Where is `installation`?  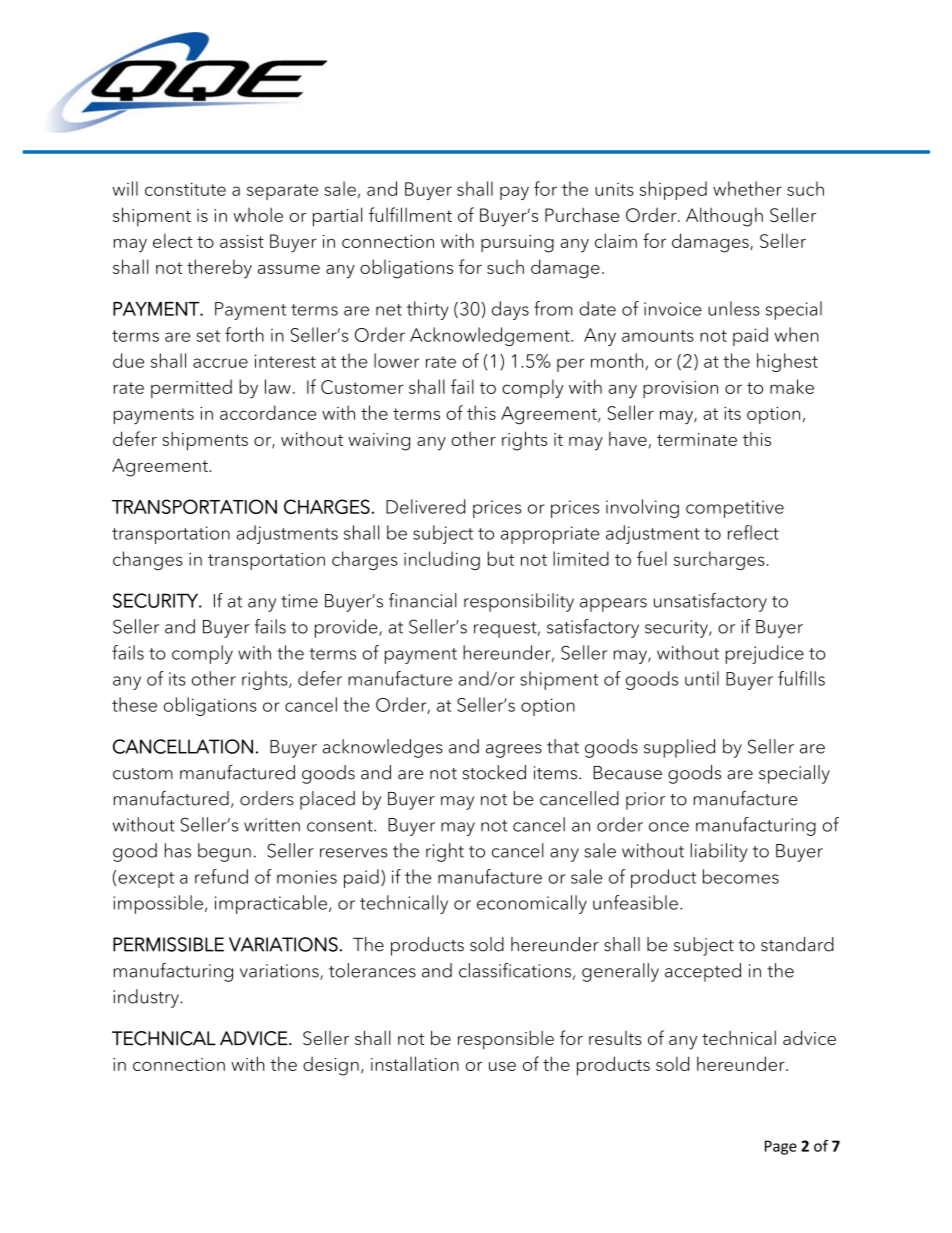 installation is located at coordinates (415, 1063).
